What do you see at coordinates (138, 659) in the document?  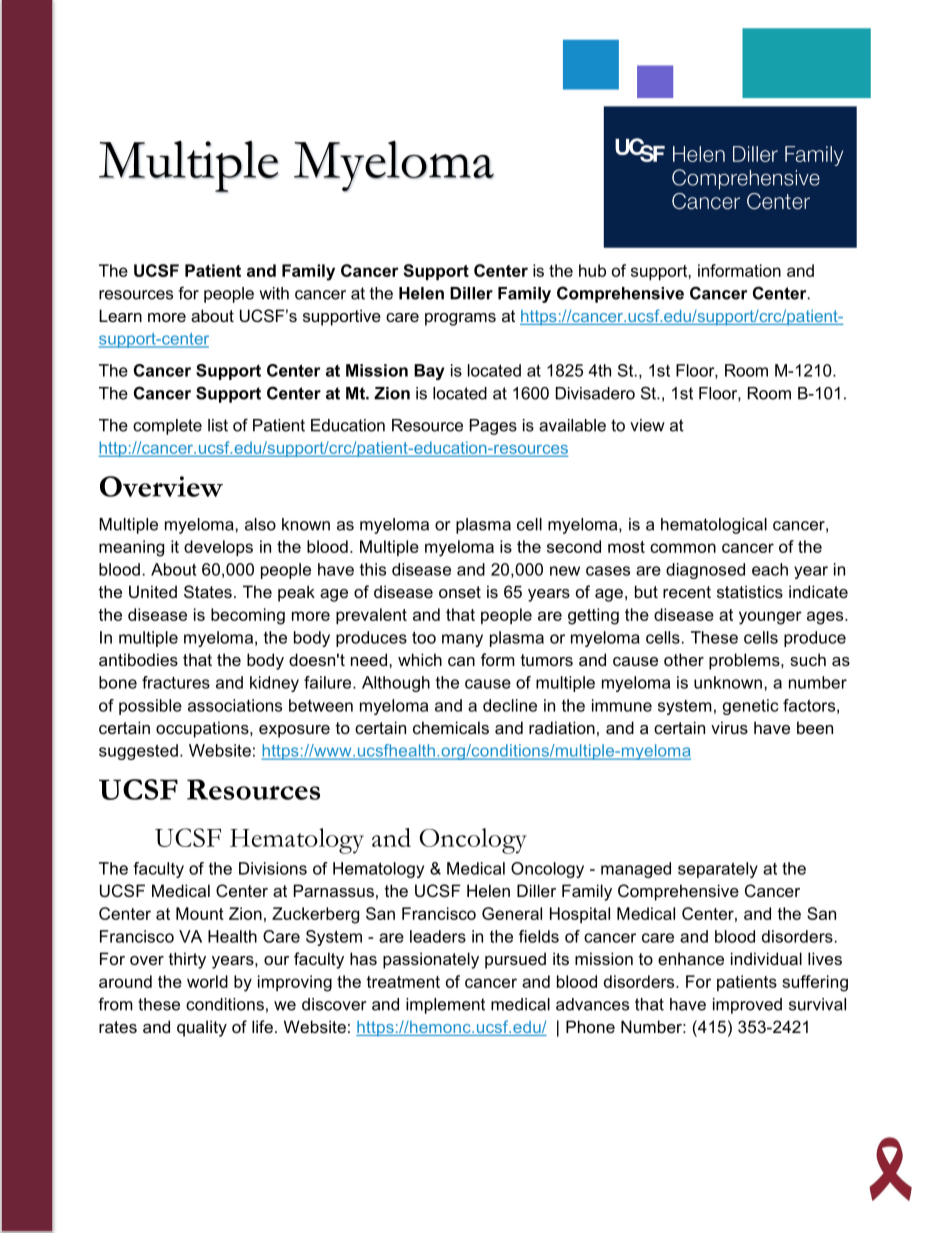 I see `antibodies` at bounding box center [138, 659].
